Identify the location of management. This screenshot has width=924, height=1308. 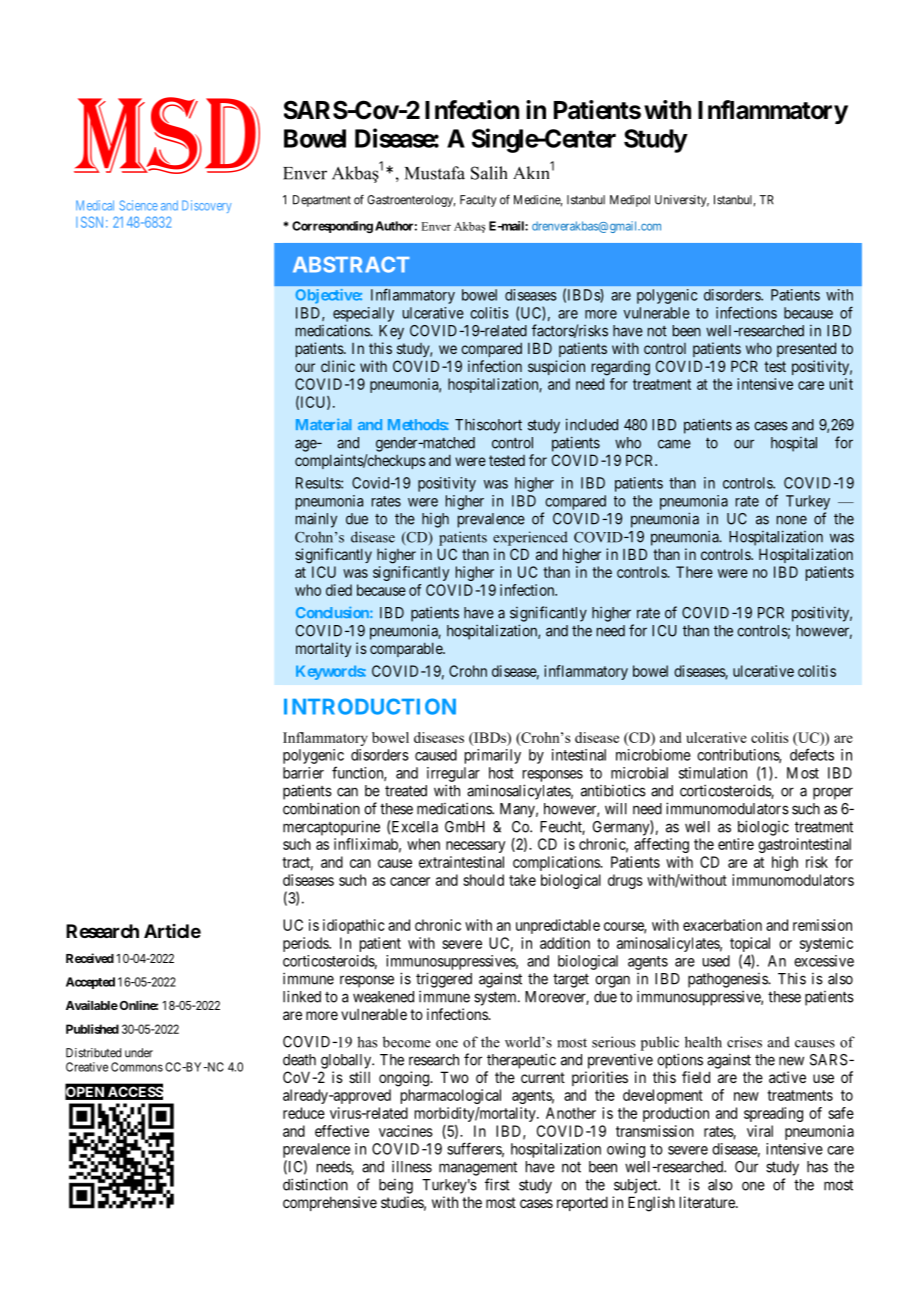
(478, 1169).
